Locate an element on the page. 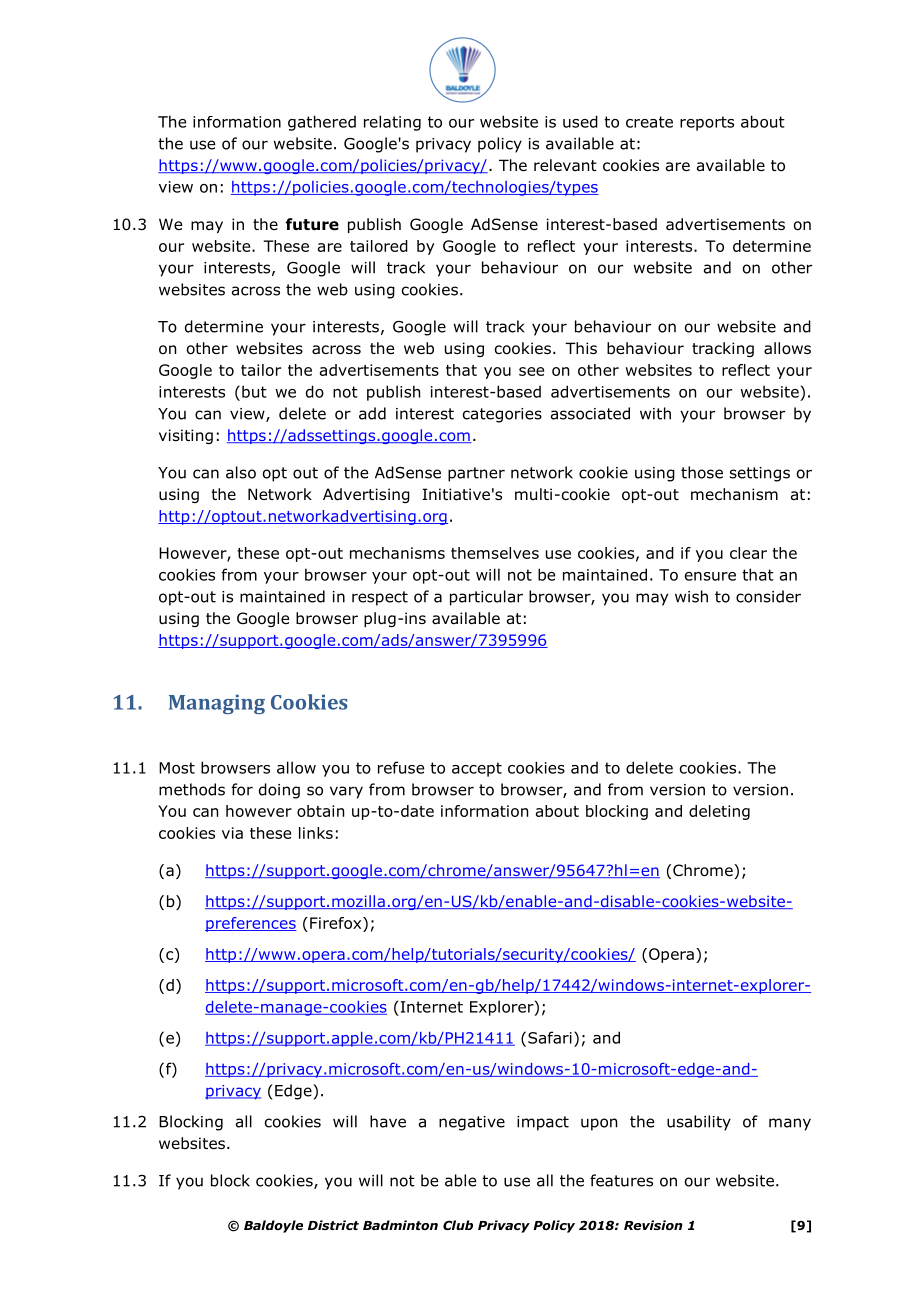  but is located at coordinates (254, 391).
